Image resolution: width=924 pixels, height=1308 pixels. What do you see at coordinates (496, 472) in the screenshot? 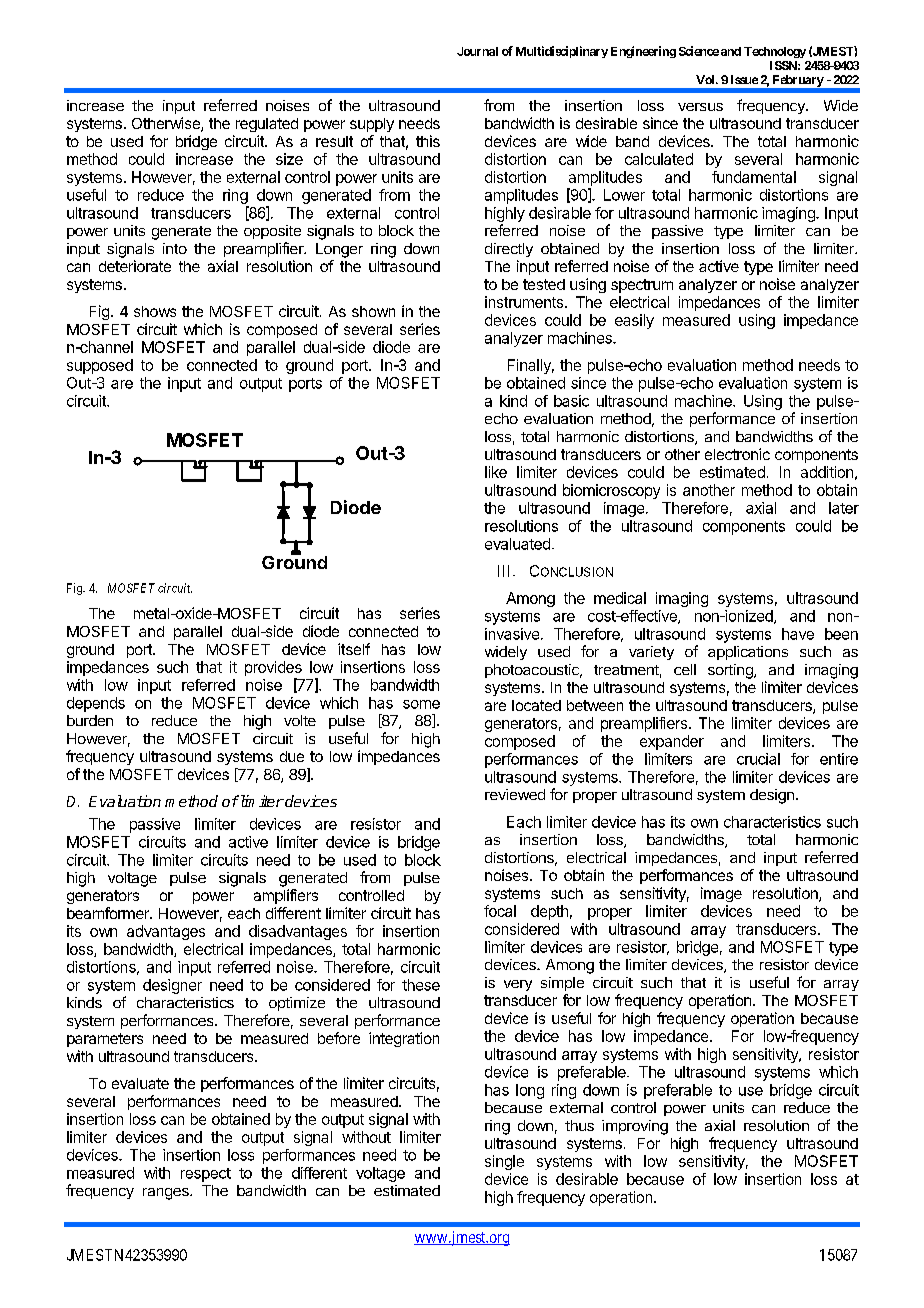
I see `like` at bounding box center [496, 472].
